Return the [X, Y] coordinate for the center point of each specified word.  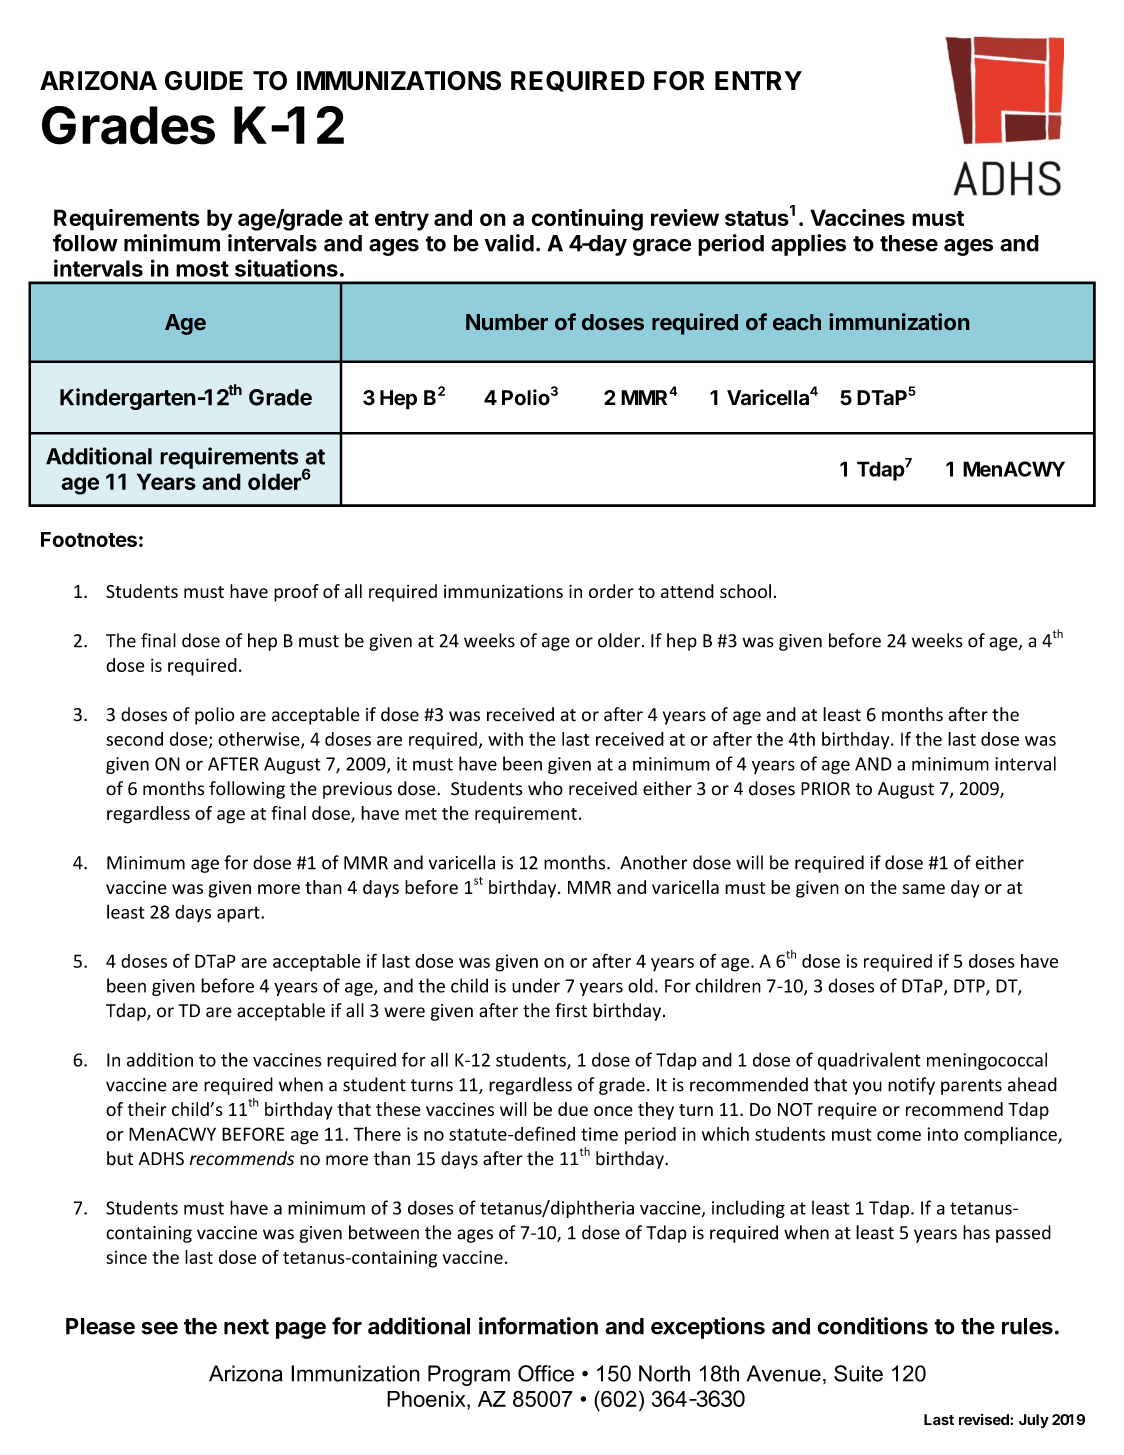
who [545, 788]
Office [546, 1373]
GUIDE [204, 81]
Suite [858, 1373]
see [160, 1328]
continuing [587, 220]
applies [808, 245]
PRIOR [825, 789]
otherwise [260, 740]
